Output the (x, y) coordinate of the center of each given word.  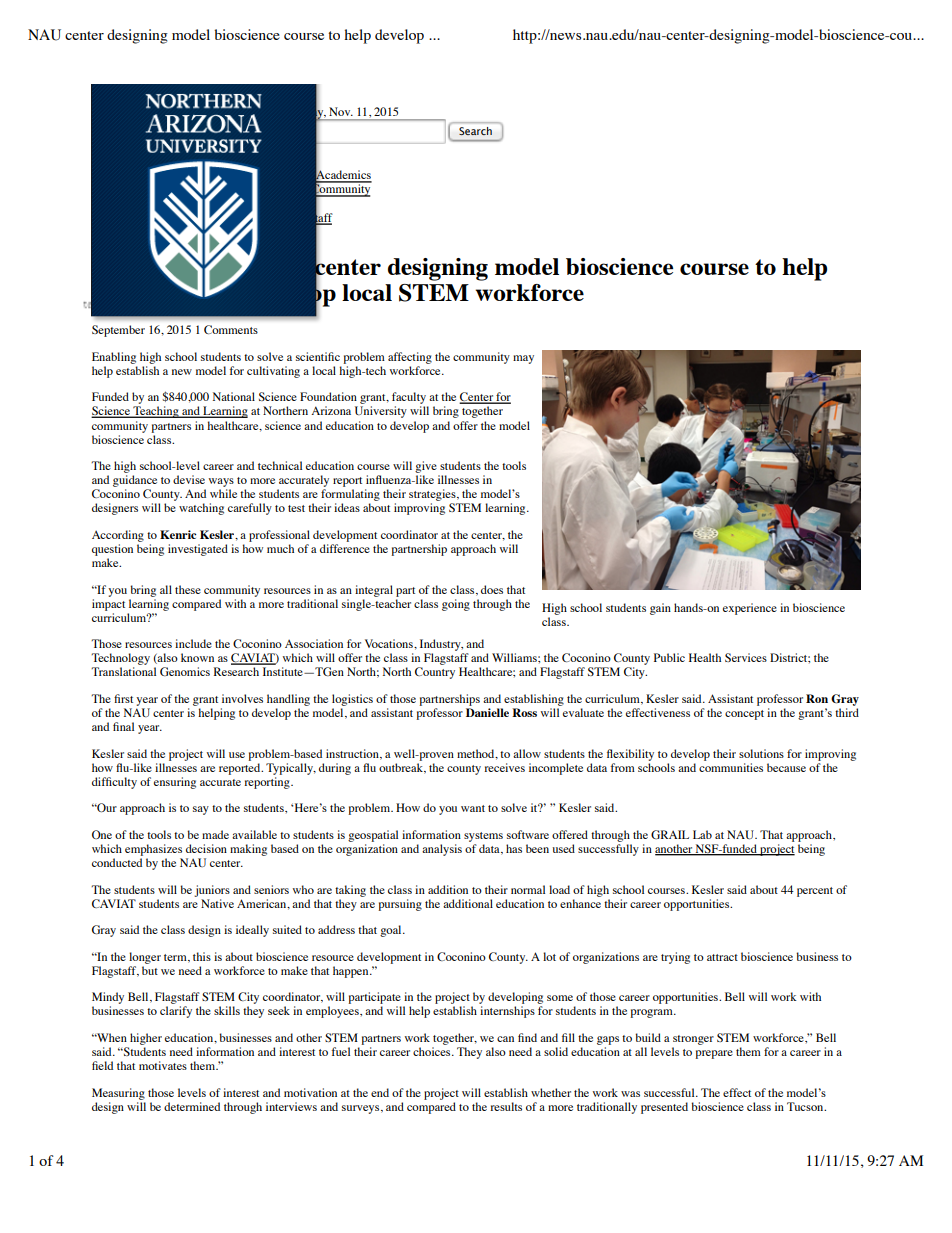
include (193, 643)
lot (549, 956)
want (473, 808)
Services (746, 657)
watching (201, 509)
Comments (231, 329)
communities (731, 767)
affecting (410, 358)
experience (750, 609)
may (523, 359)
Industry (441, 645)
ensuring (175, 783)
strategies (433, 495)
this (202, 956)
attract (722, 957)
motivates (163, 1065)
